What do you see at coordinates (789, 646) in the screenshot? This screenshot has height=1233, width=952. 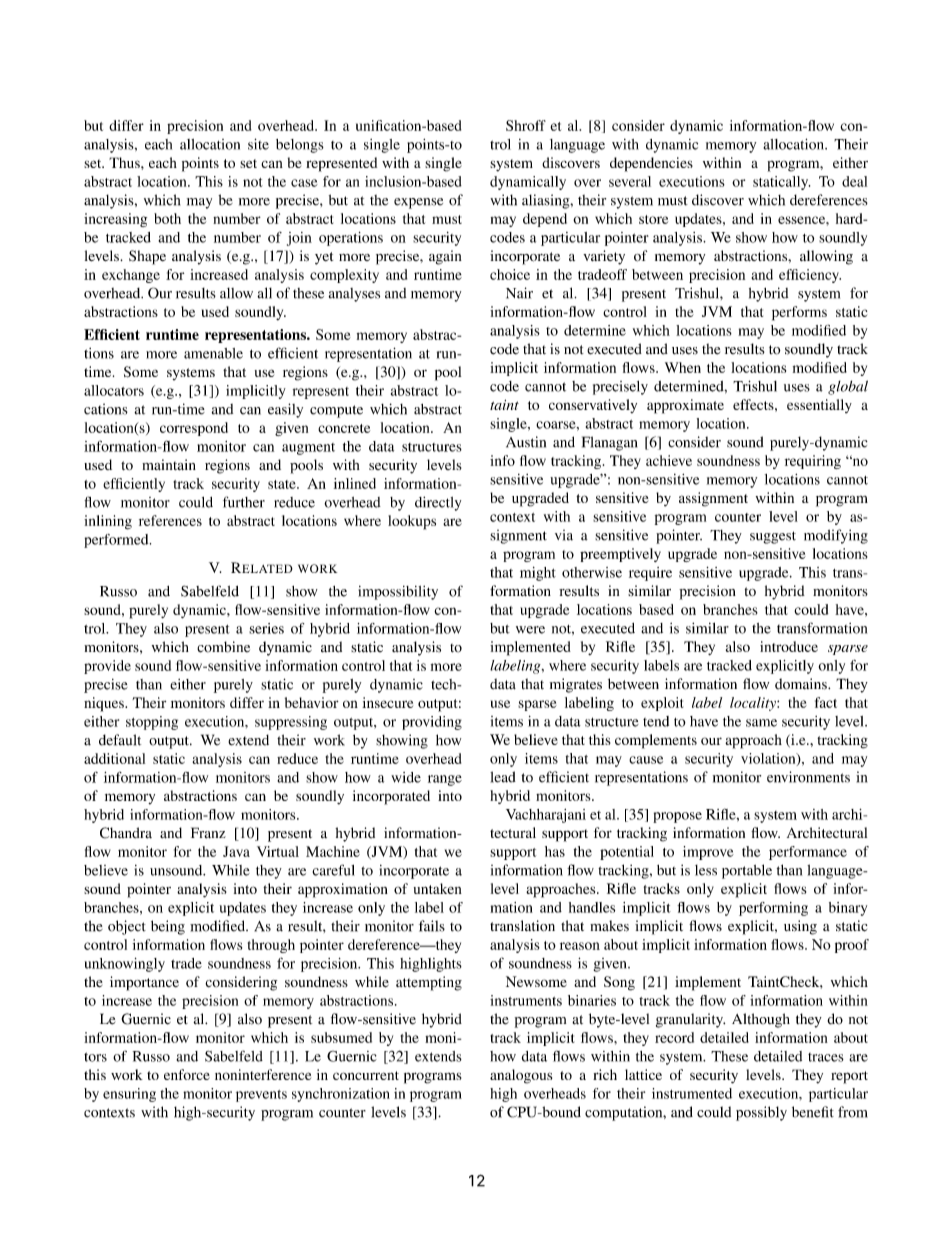 I see `introduce` at bounding box center [789, 646].
